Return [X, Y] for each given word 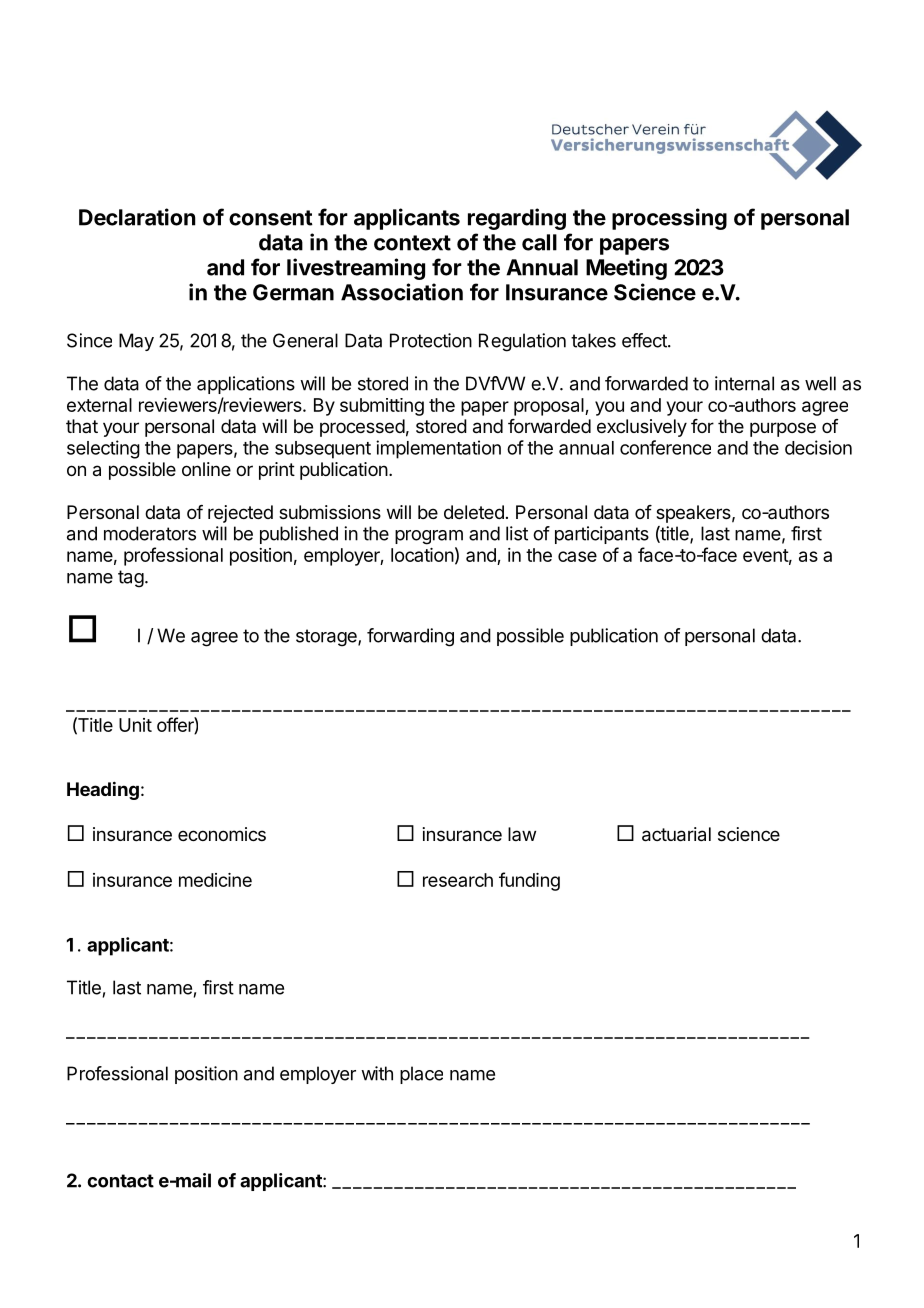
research [458, 880]
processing [669, 219]
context [412, 243]
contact [120, 1181]
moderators [150, 533]
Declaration [137, 217]
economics [222, 834]
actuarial [676, 834]
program [429, 537]
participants [602, 535]
